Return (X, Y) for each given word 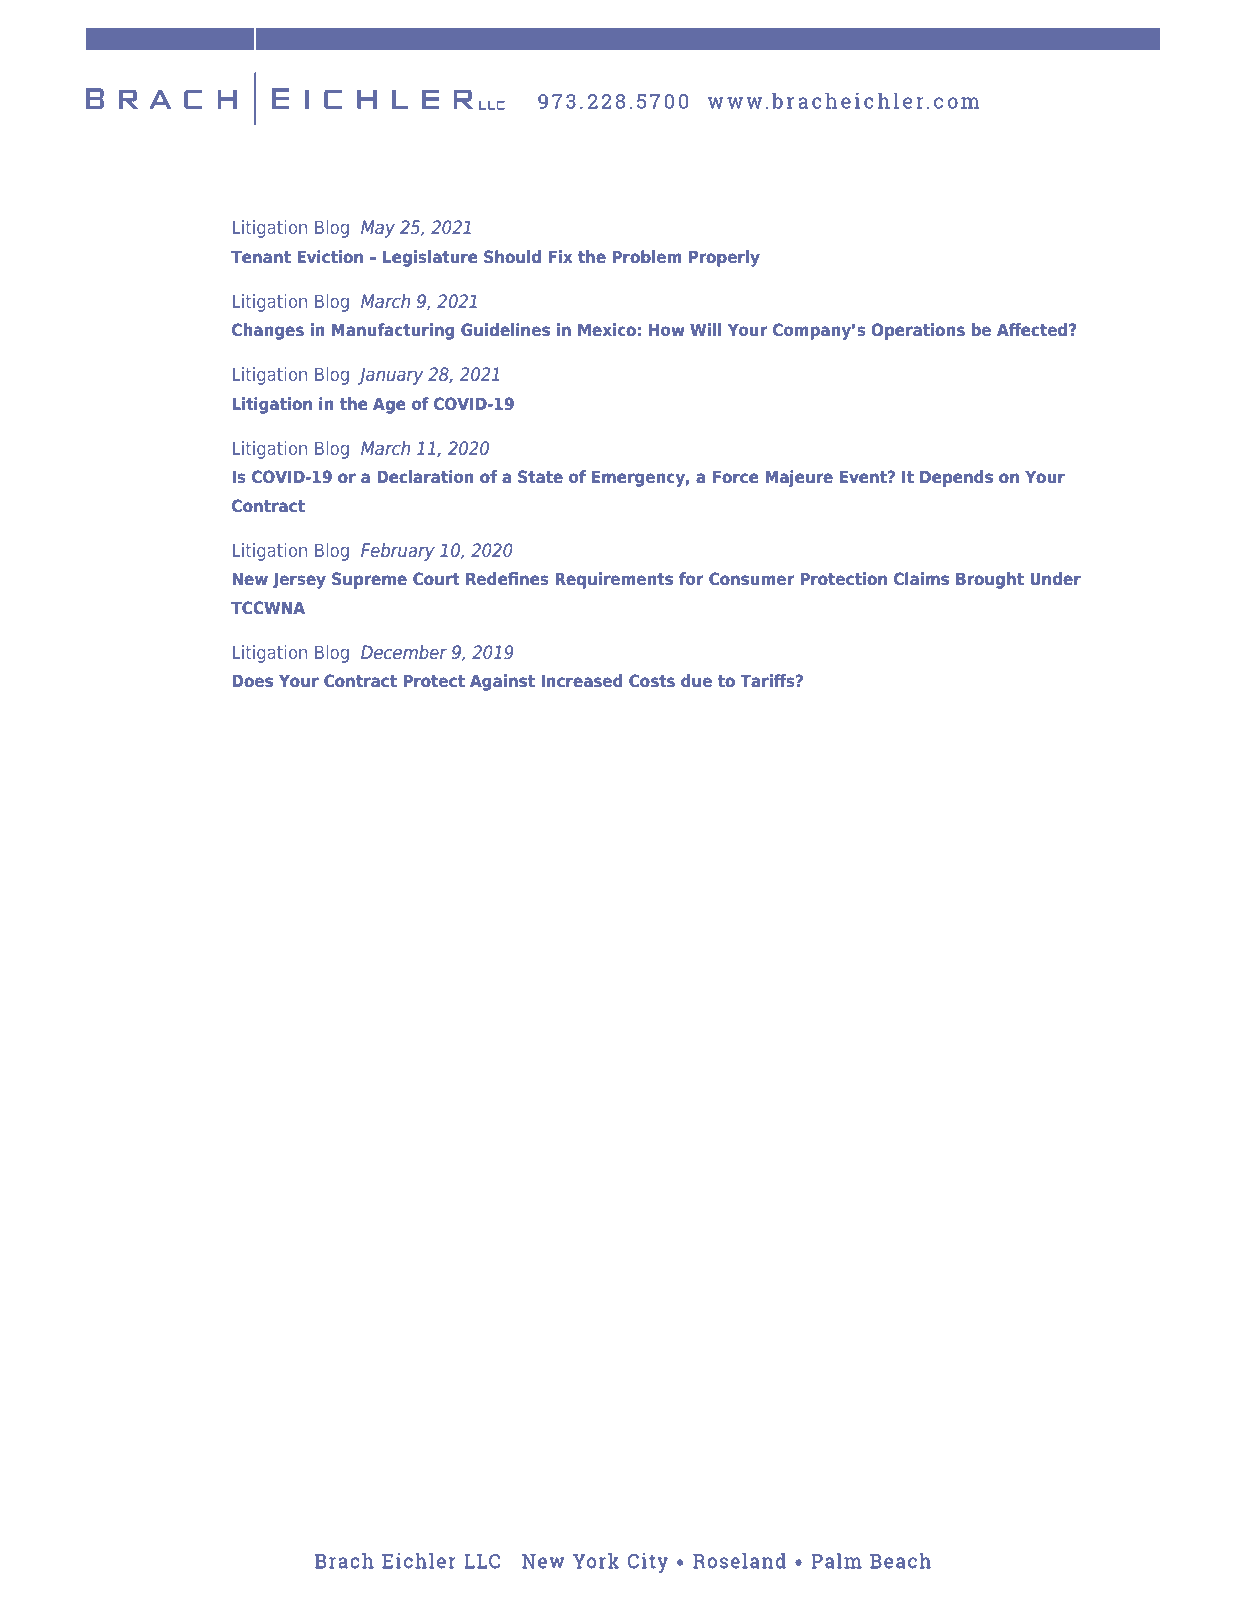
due (696, 680)
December (404, 652)
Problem (647, 256)
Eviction (330, 256)
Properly (724, 258)
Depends (956, 478)
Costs (652, 680)
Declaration (425, 476)
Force (736, 476)
